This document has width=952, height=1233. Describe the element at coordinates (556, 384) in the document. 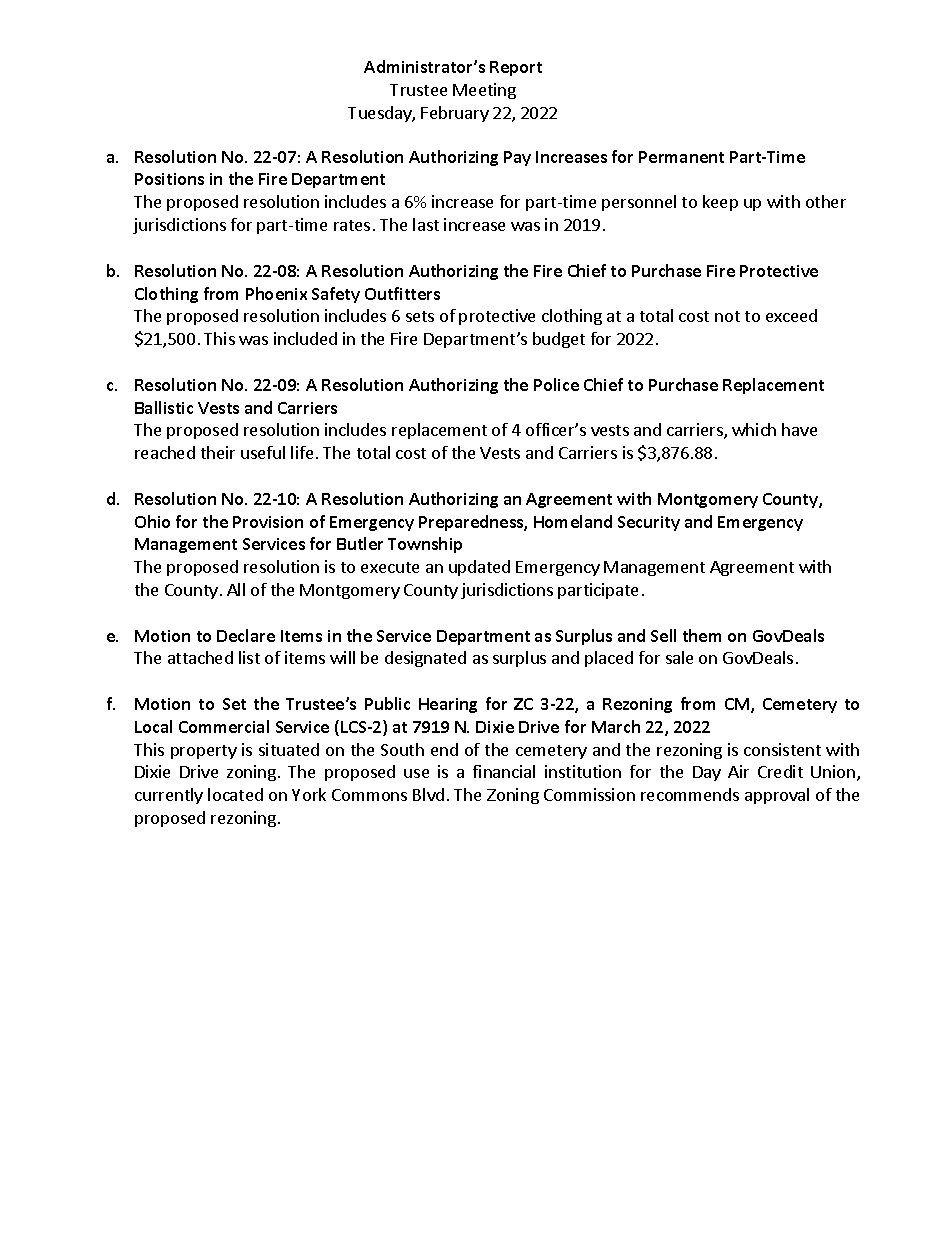

I see `Police` at that location.
